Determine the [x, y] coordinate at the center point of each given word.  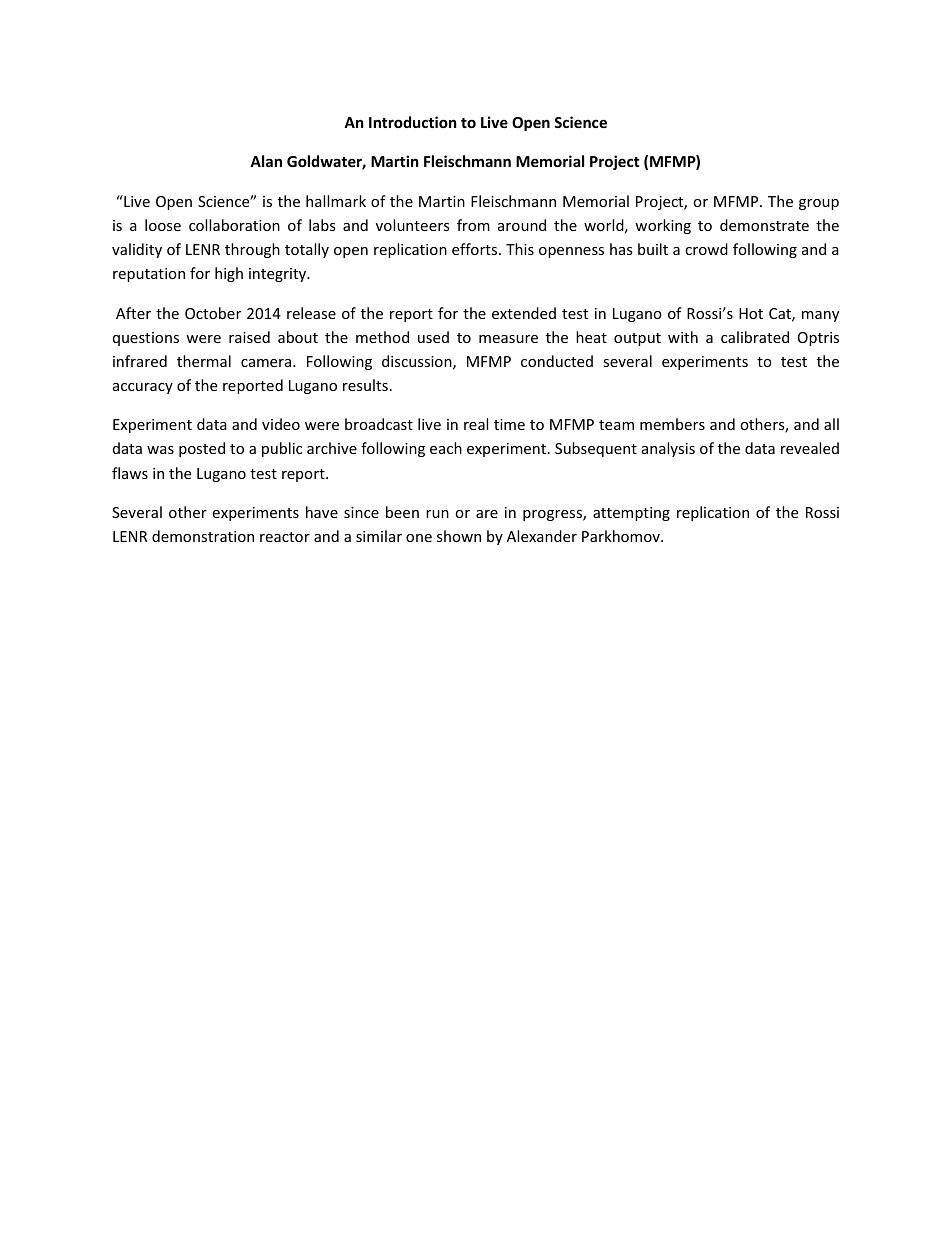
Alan [266, 161]
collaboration [234, 225]
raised [249, 337]
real [476, 424]
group [819, 204]
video [281, 424]
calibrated [755, 337]
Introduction [413, 122]
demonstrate [764, 225]
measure [508, 339]
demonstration [203, 536]
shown [459, 536]
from [473, 225]
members [672, 424]
